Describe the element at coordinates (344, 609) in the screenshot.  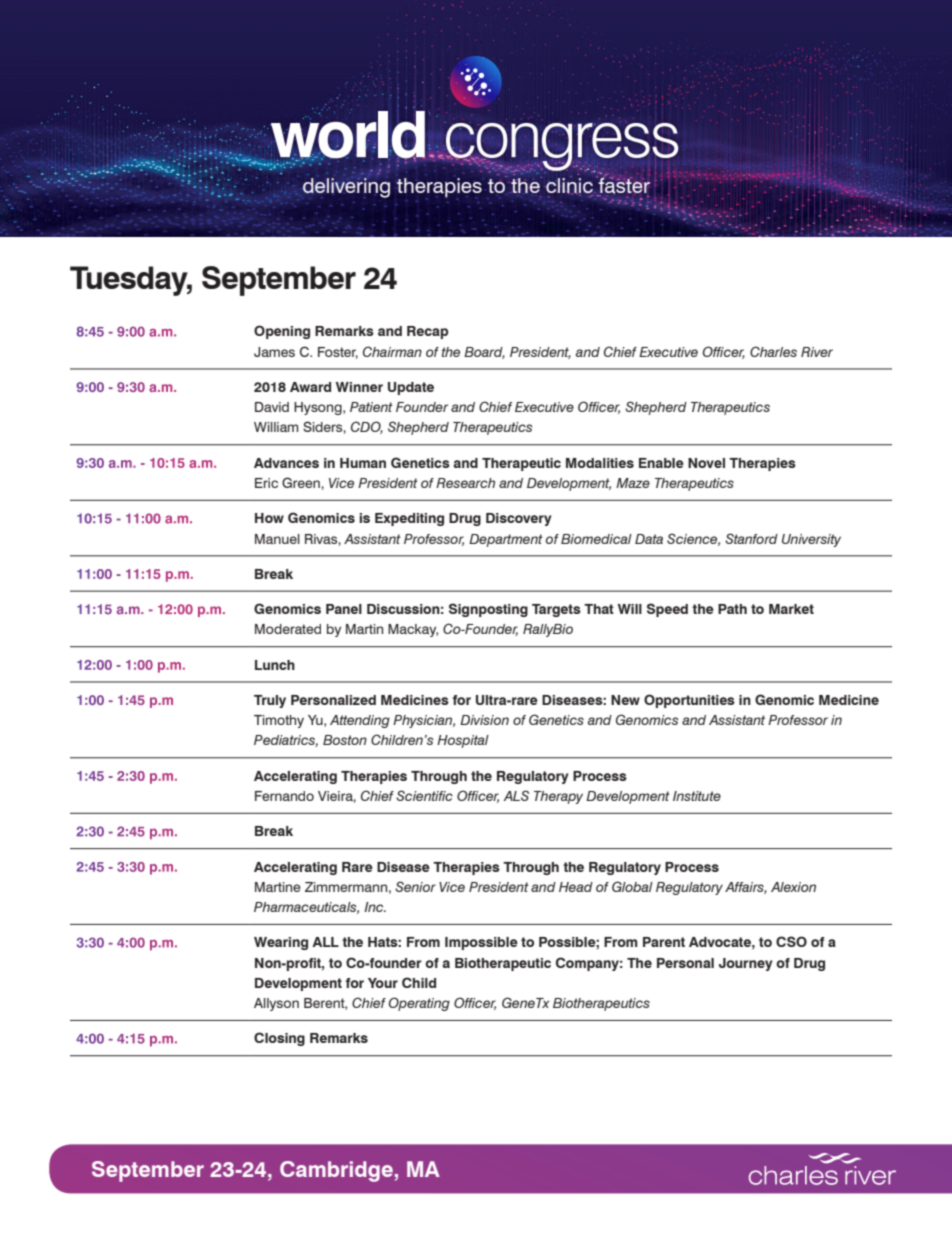
I see `Panel` at that location.
